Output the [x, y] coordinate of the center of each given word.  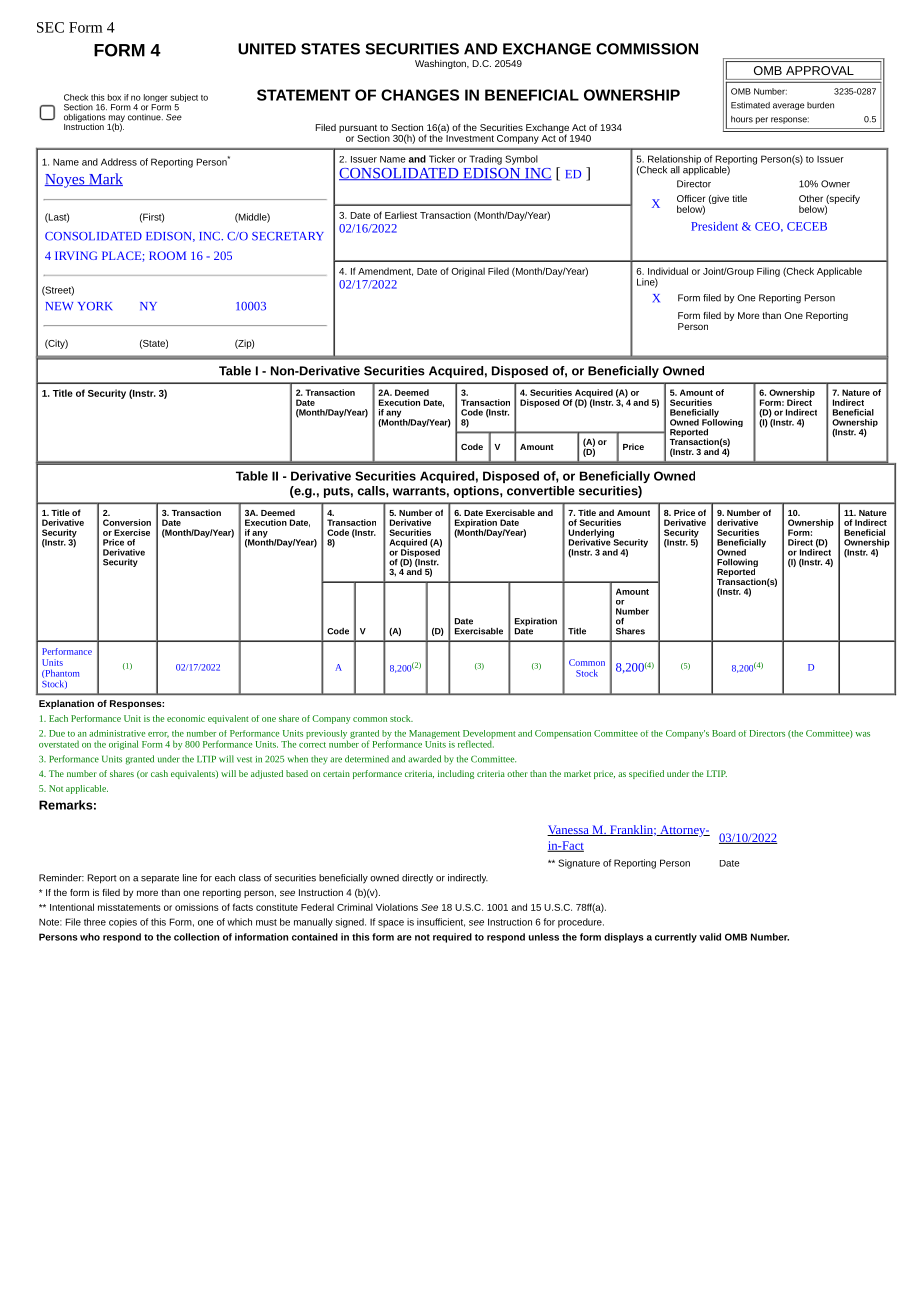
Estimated [750, 105]
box [114, 97]
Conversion [127, 522]
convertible [541, 491]
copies [123, 923]
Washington [441, 64]
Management [434, 734]
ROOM [167, 255]
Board [724, 733]
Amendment [385, 271]
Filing [768, 272]
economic [186, 718]
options [477, 492]
